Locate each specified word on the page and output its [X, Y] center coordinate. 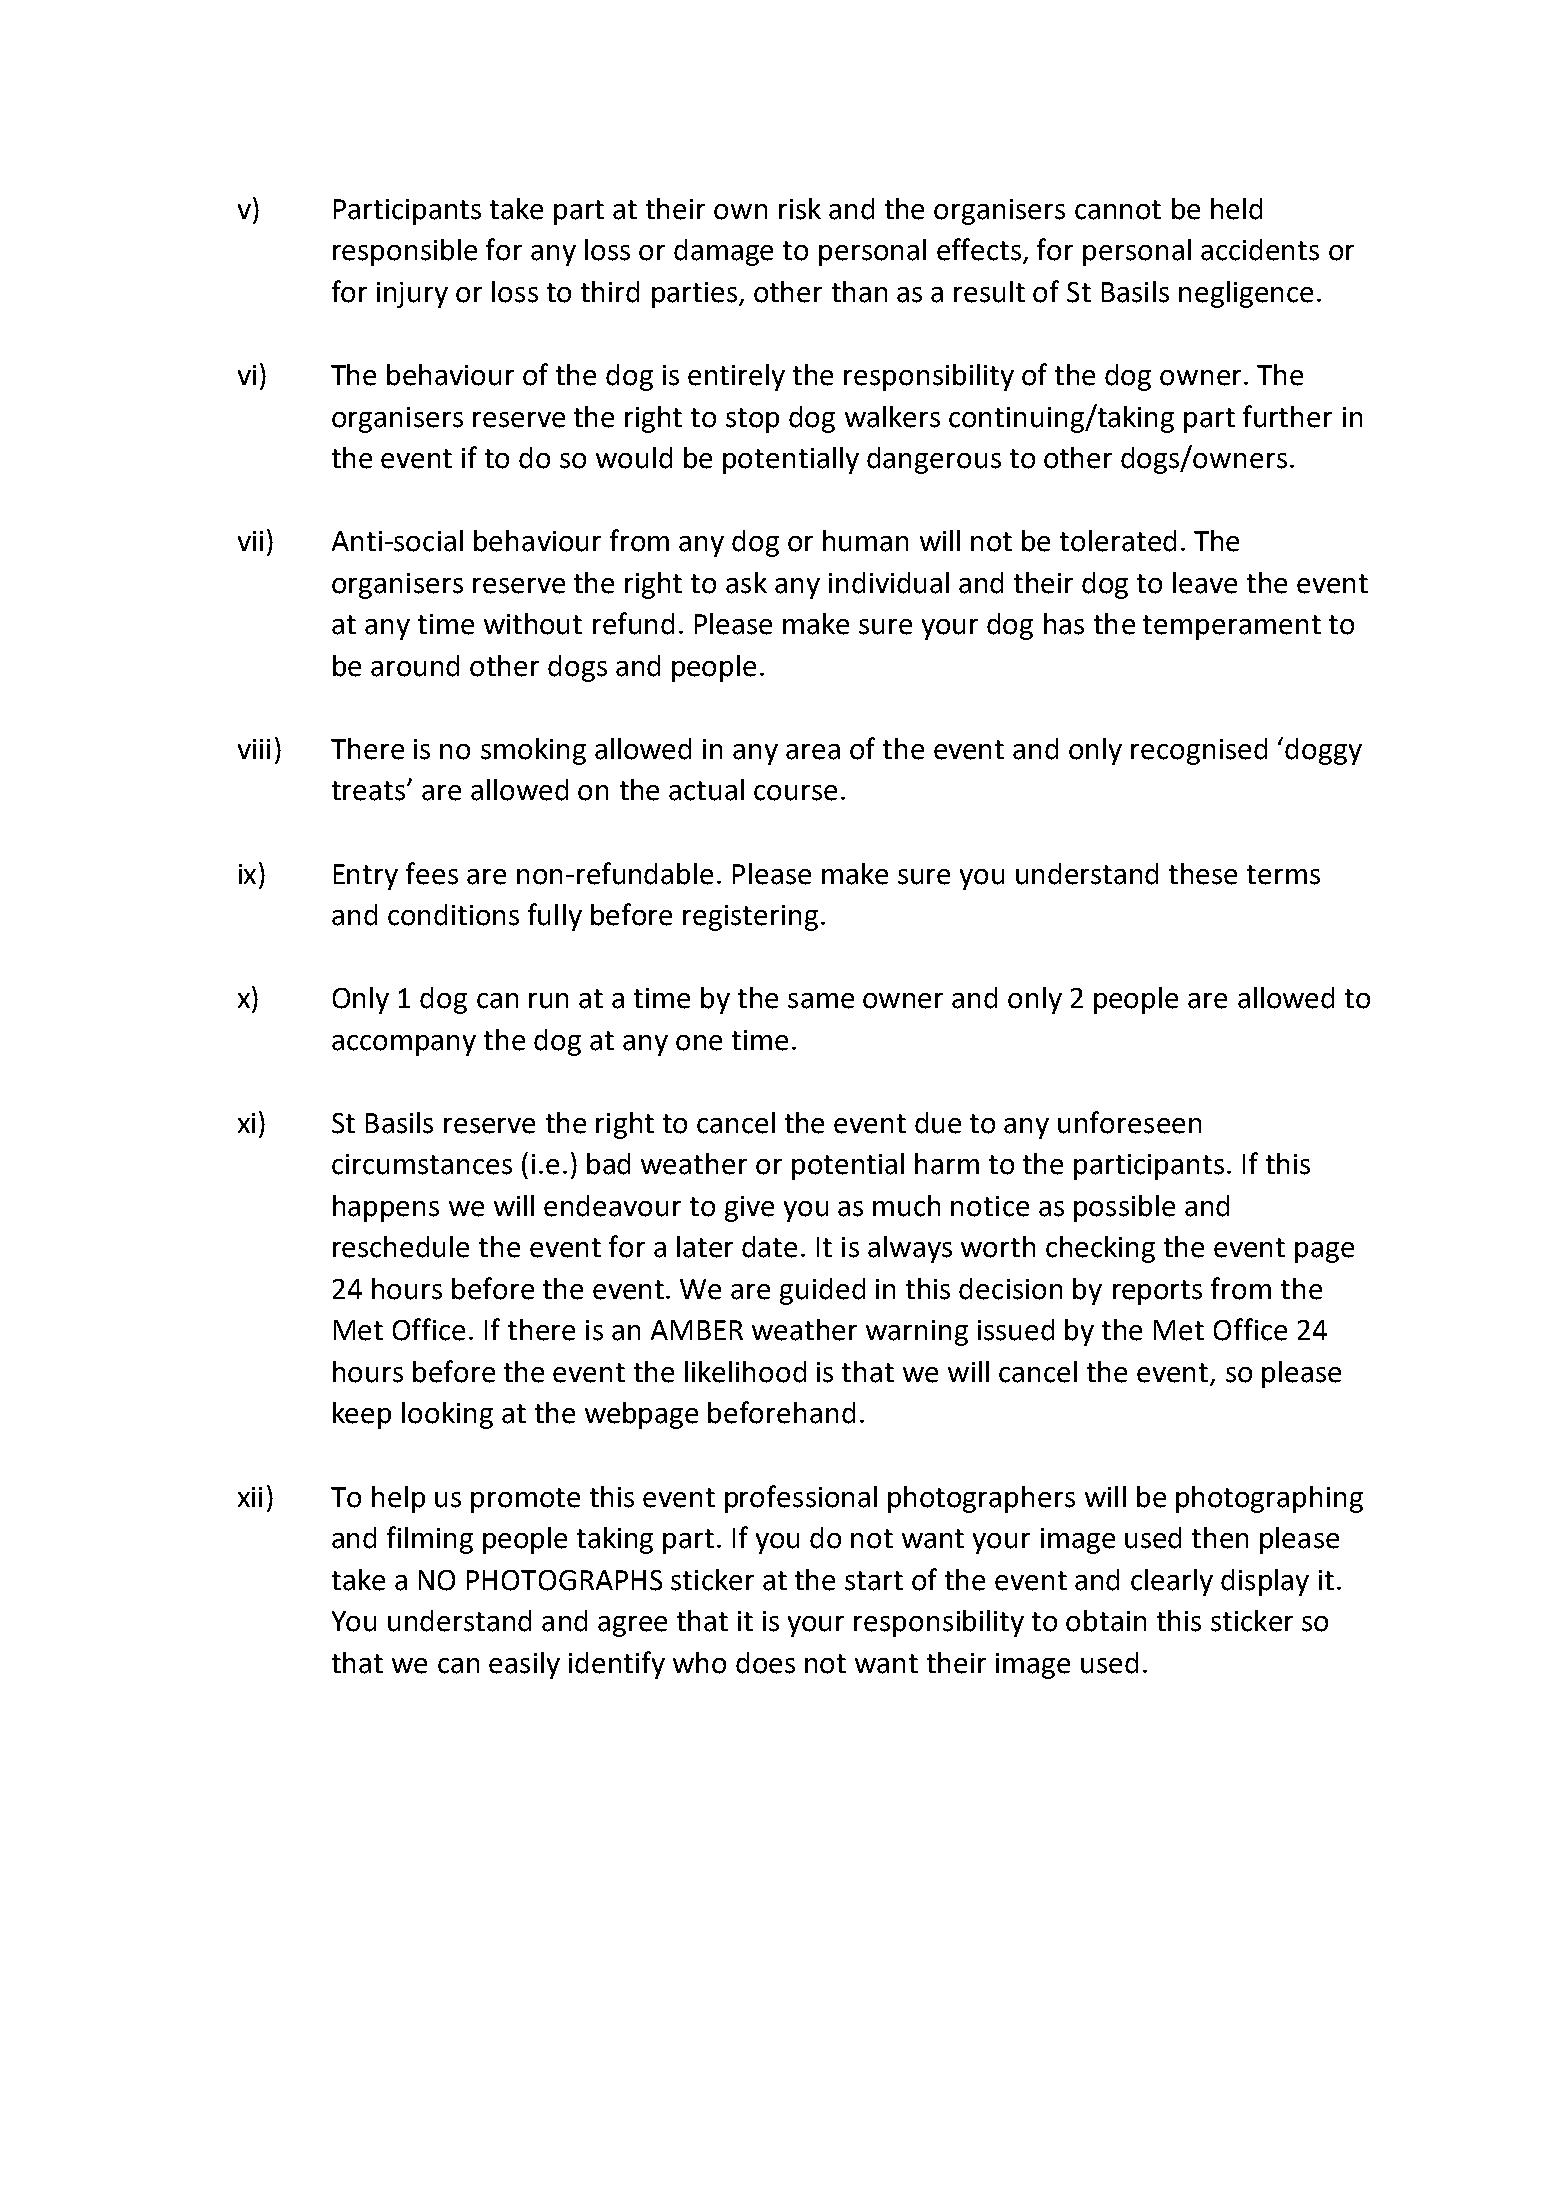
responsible [405, 252]
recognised [1199, 751]
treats [370, 791]
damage [723, 252]
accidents [1260, 250]
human [865, 541]
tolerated [1118, 541]
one [699, 1043]
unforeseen [1129, 1122]
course [795, 793]
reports [1157, 1292]
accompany [404, 1045]
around [415, 666]
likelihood [745, 1372]
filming [430, 1540]
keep [362, 1415]
